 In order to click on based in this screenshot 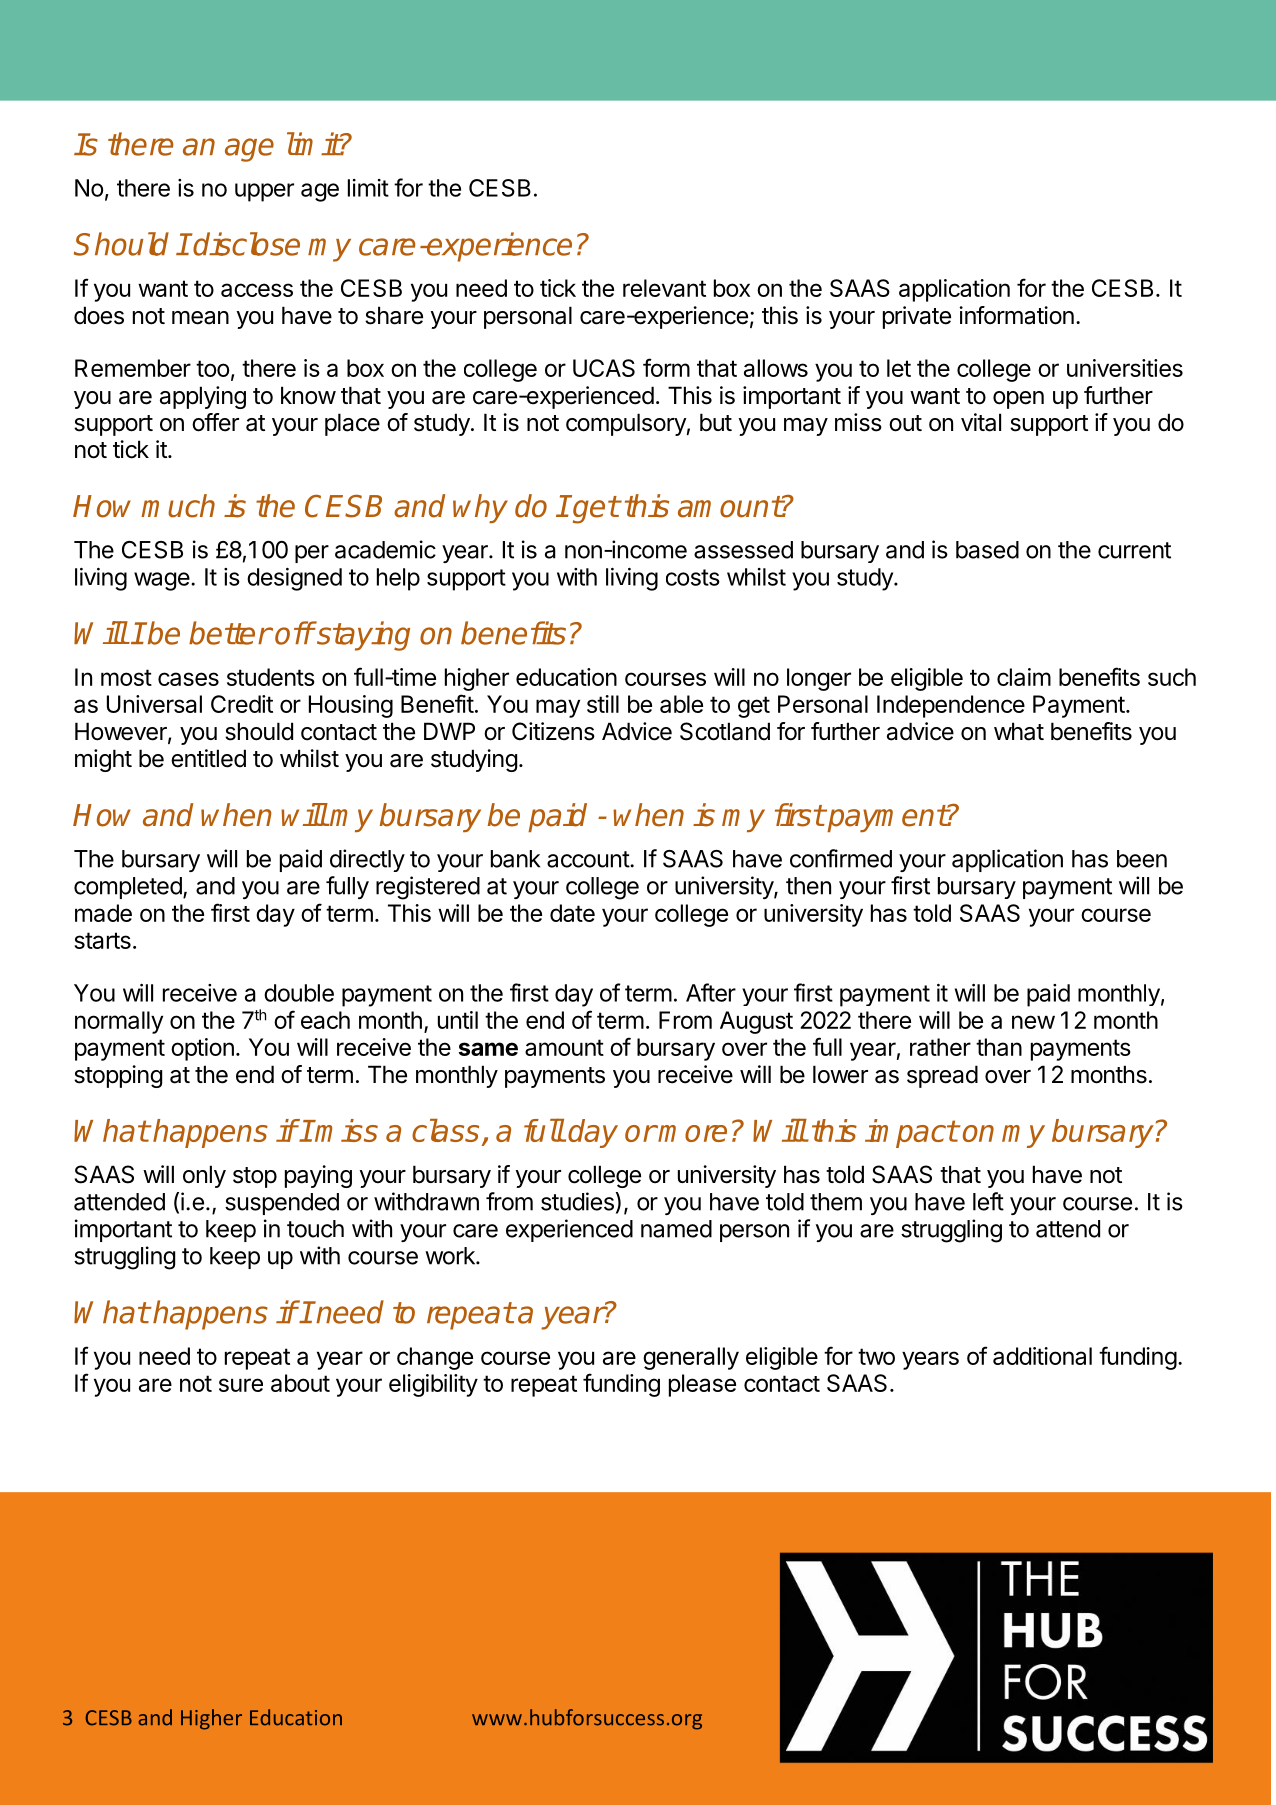, I will do `click(987, 550)`.
